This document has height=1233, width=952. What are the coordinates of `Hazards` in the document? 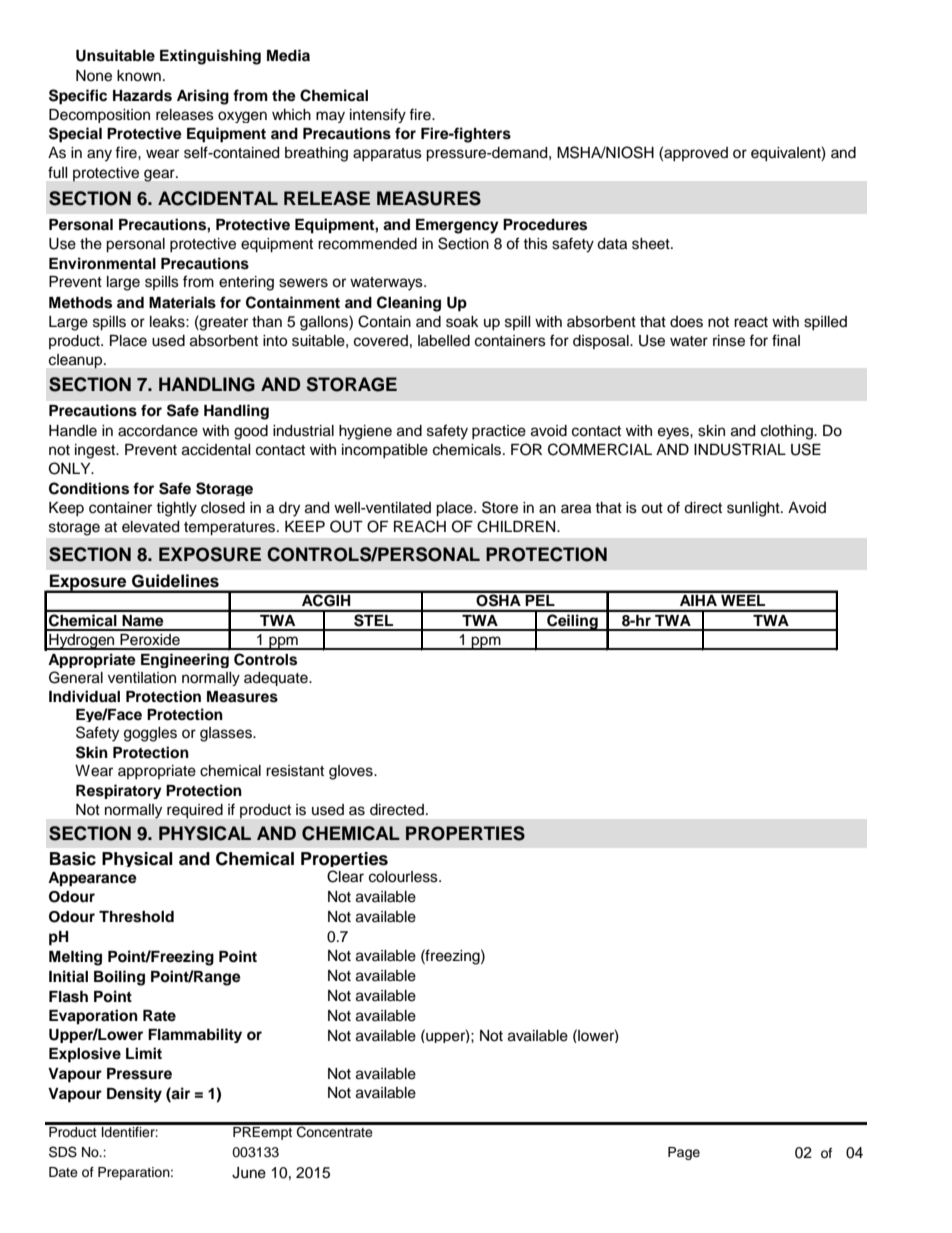 It's located at (142, 96).
